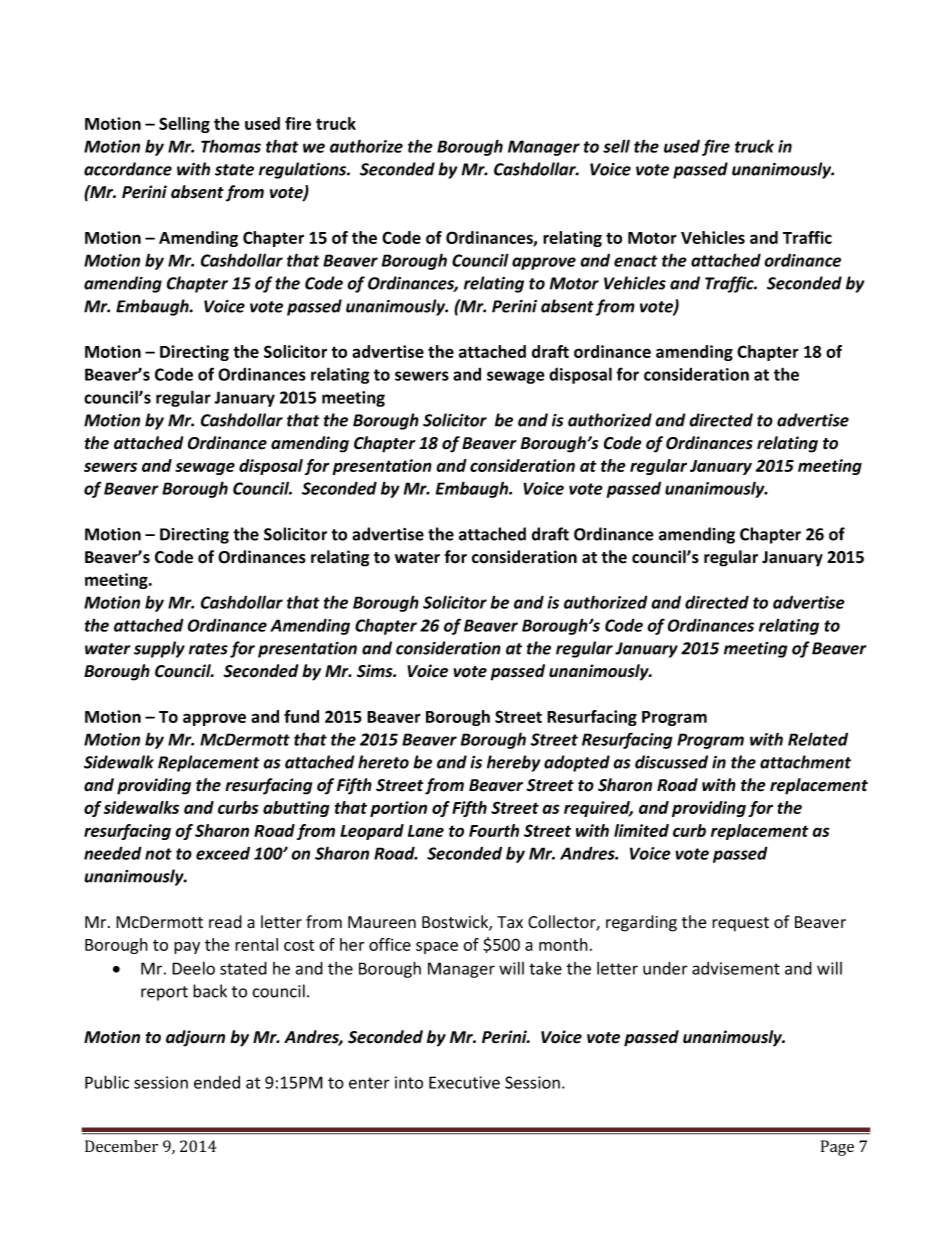  Describe the element at coordinates (636, 261) in the document. I see `enact` at that location.
